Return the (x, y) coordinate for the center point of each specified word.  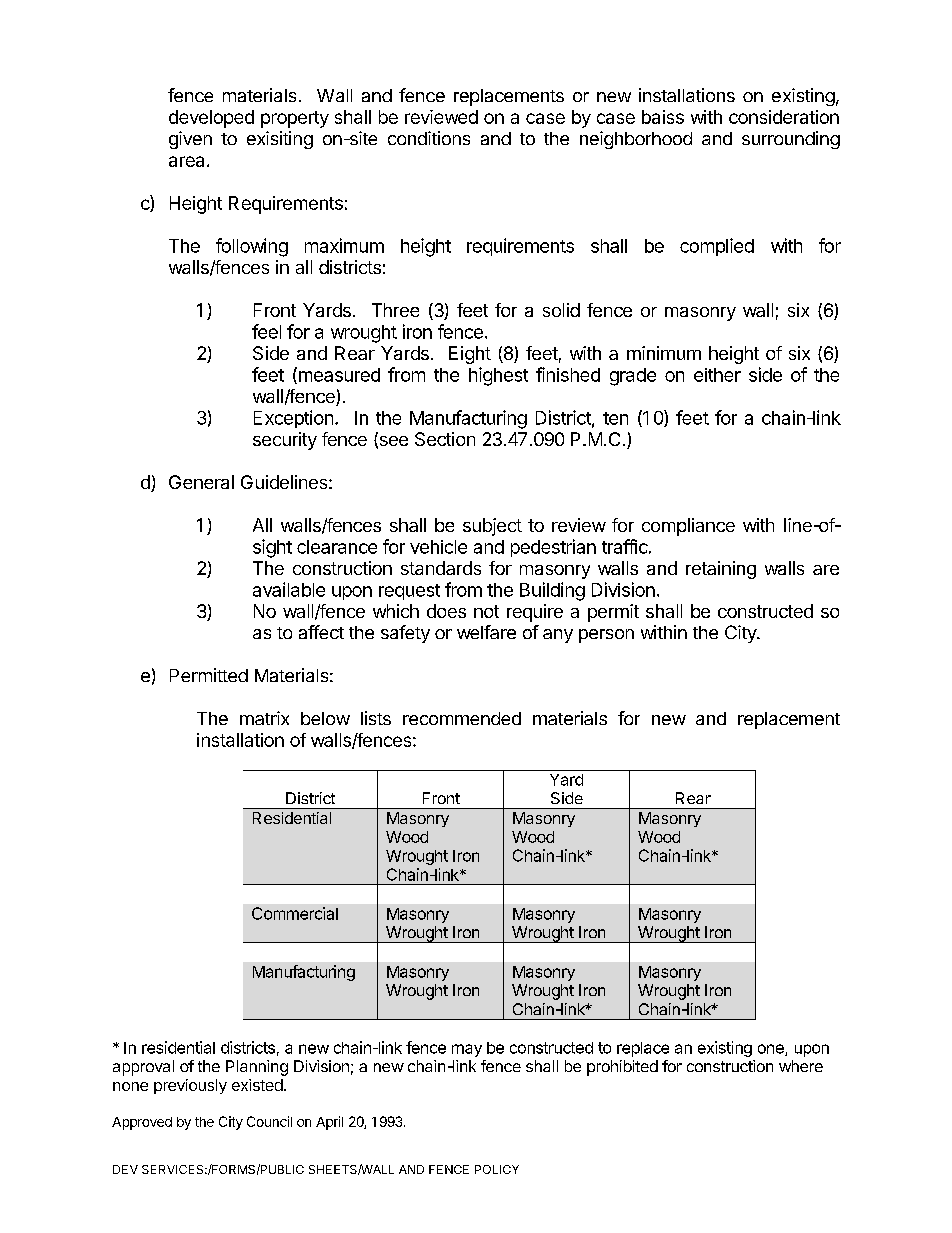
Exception (293, 419)
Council (269, 1121)
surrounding (791, 140)
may (467, 1050)
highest (498, 376)
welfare (486, 632)
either (717, 375)
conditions (429, 138)
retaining (721, 570)
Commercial (295, 913)
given (190, 140)
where (801, 1066)
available (289, 589)
